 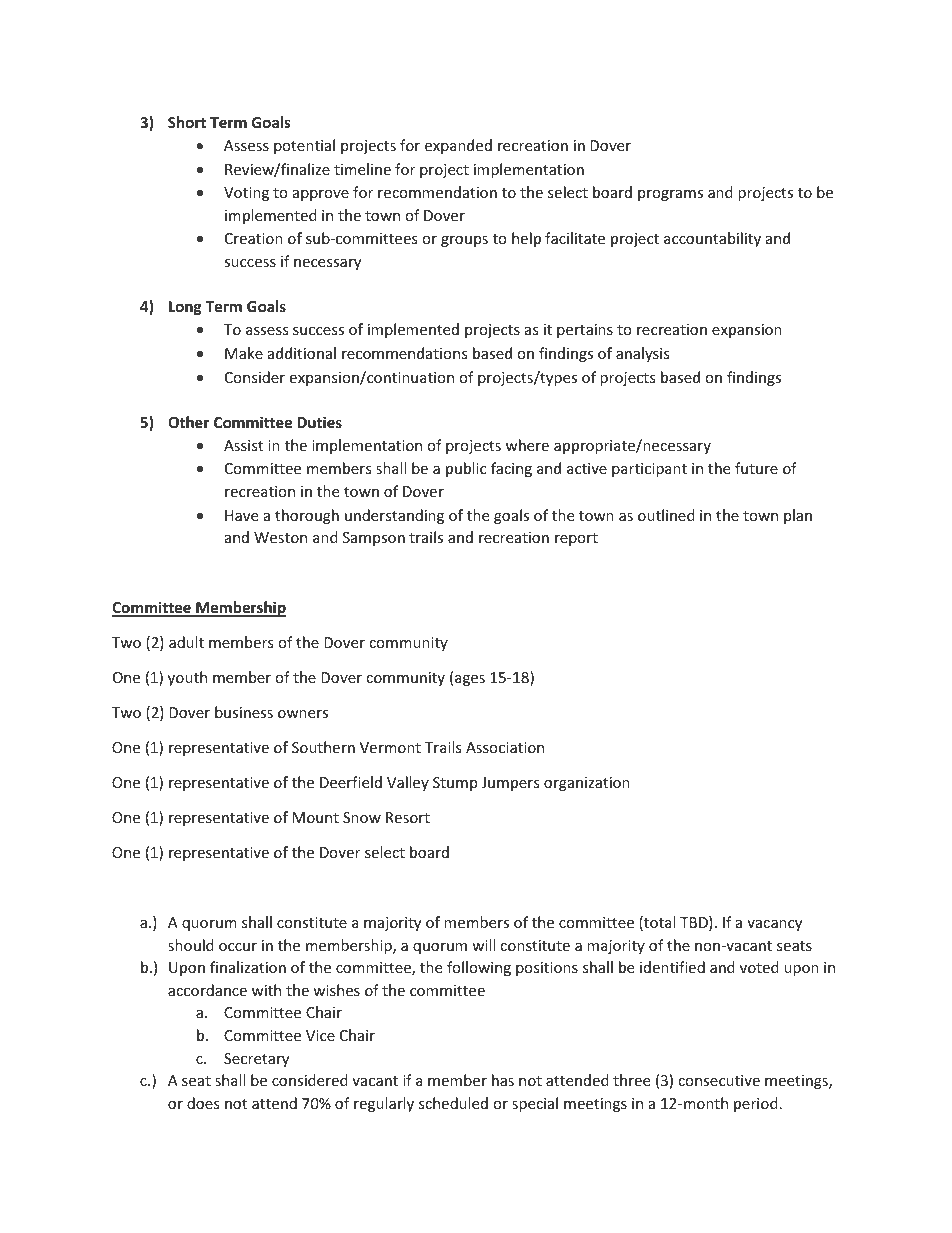 What do you see at coordinates (587, 784) in the screenshot?
I see `organization` at bounding box center [587, 784].
